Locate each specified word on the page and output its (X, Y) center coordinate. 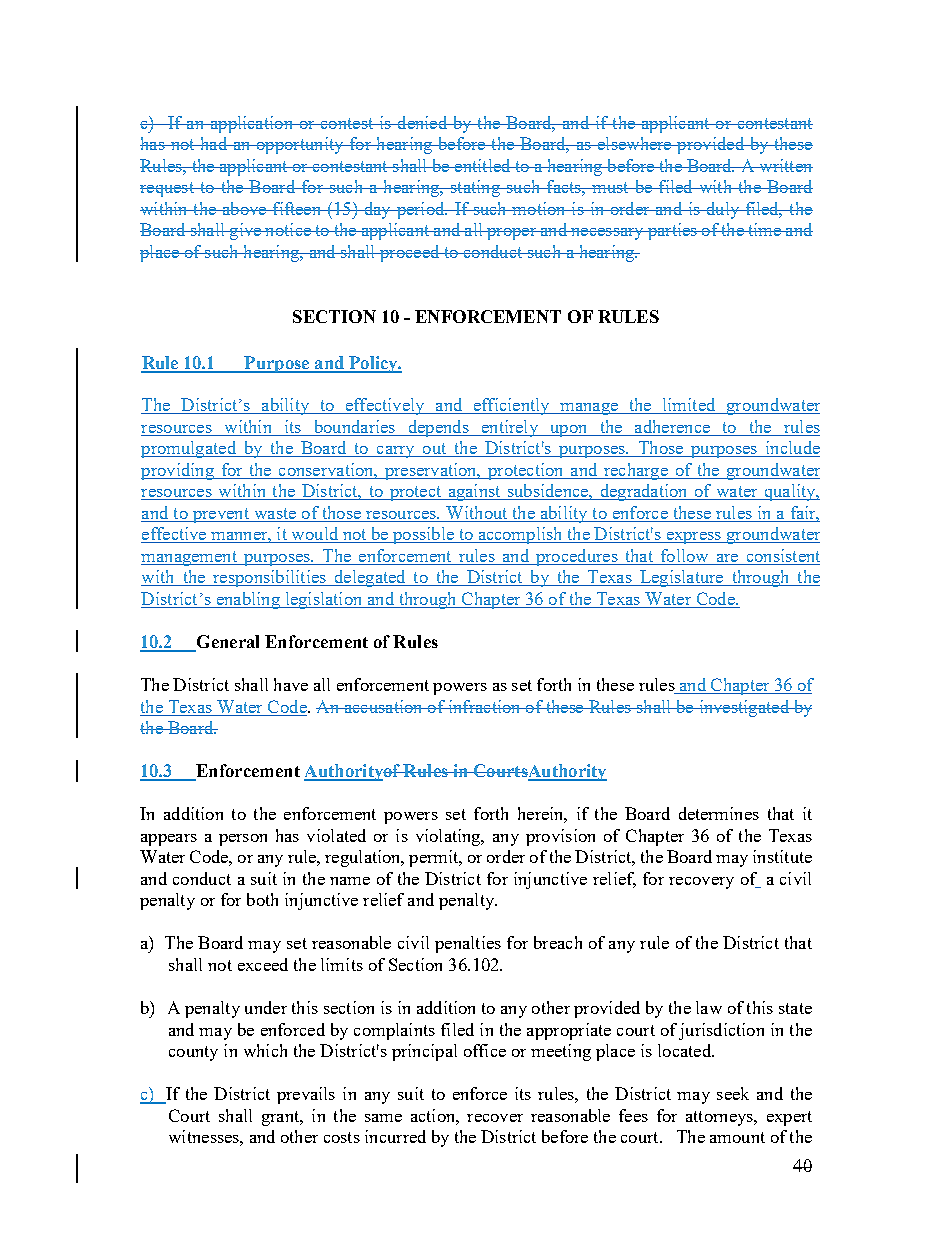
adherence (672, 426)
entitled (483, 165)
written (785, 165)
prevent (220, 515)
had (214, 143)
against (474, 492)
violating (449, 837)
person (243, 840)
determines (719, 813)
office (485, 1050)
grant (282, 1118)
